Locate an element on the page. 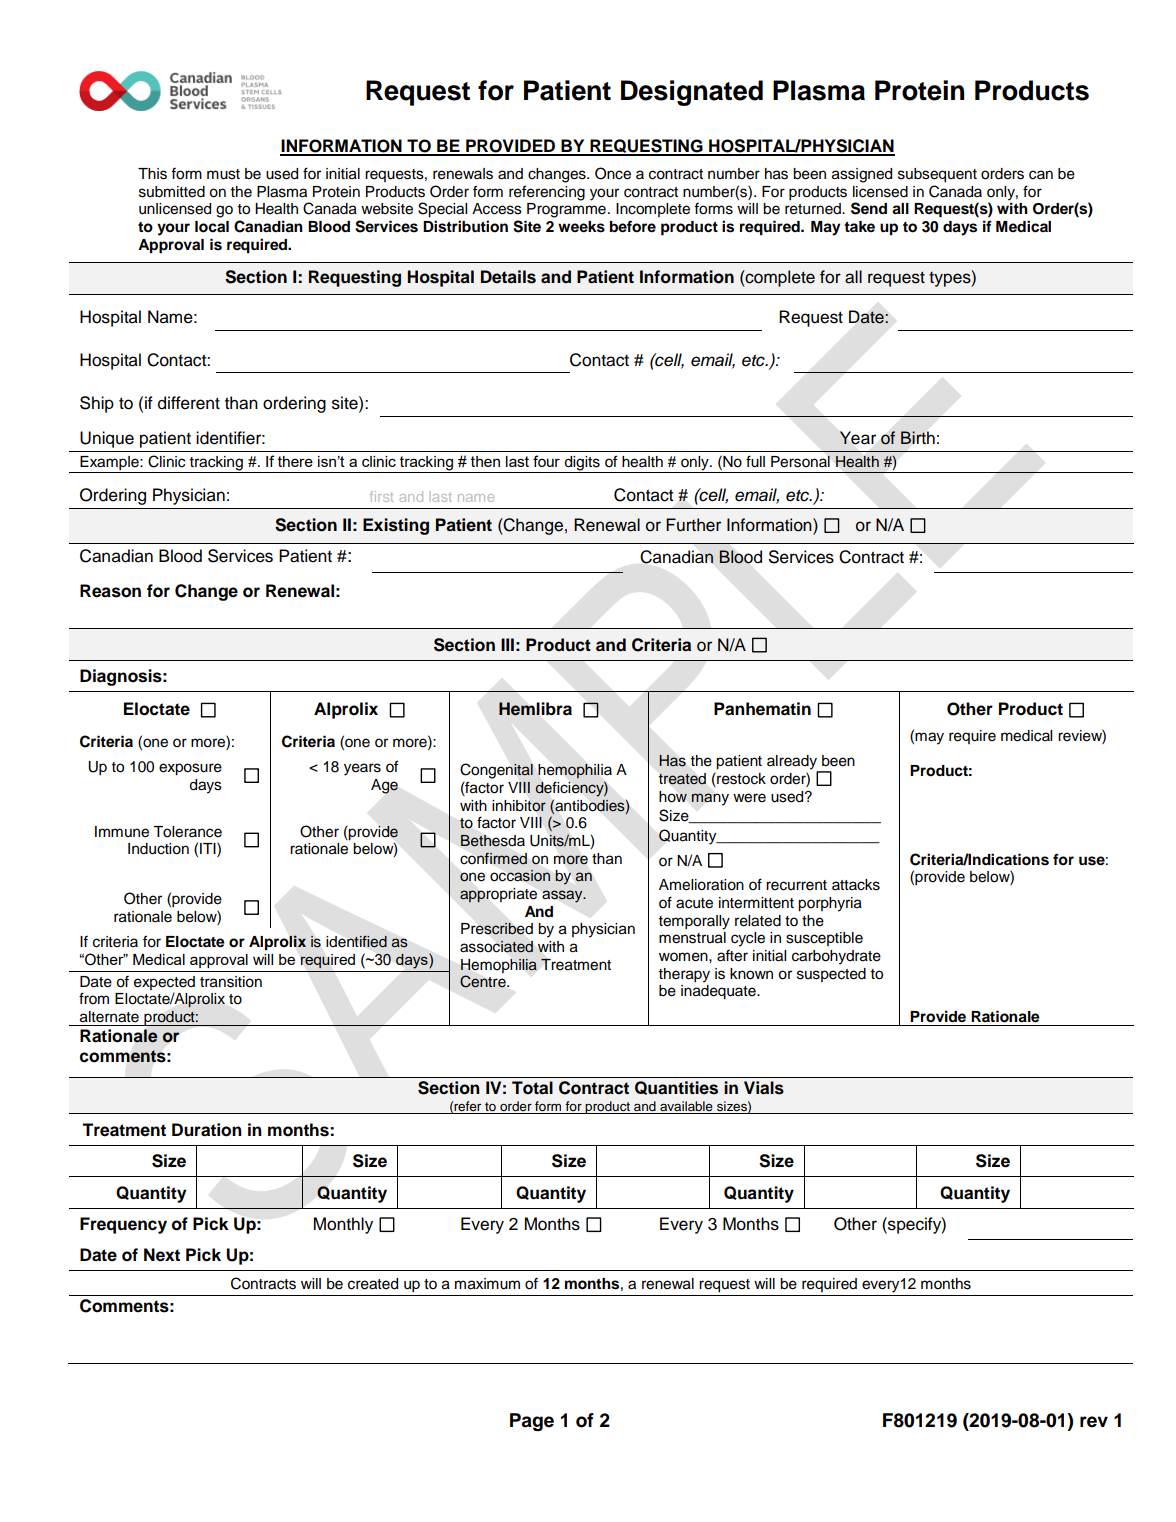 The height and width of the page is (1522, 1176). already is located at coordinates (793, 763).
